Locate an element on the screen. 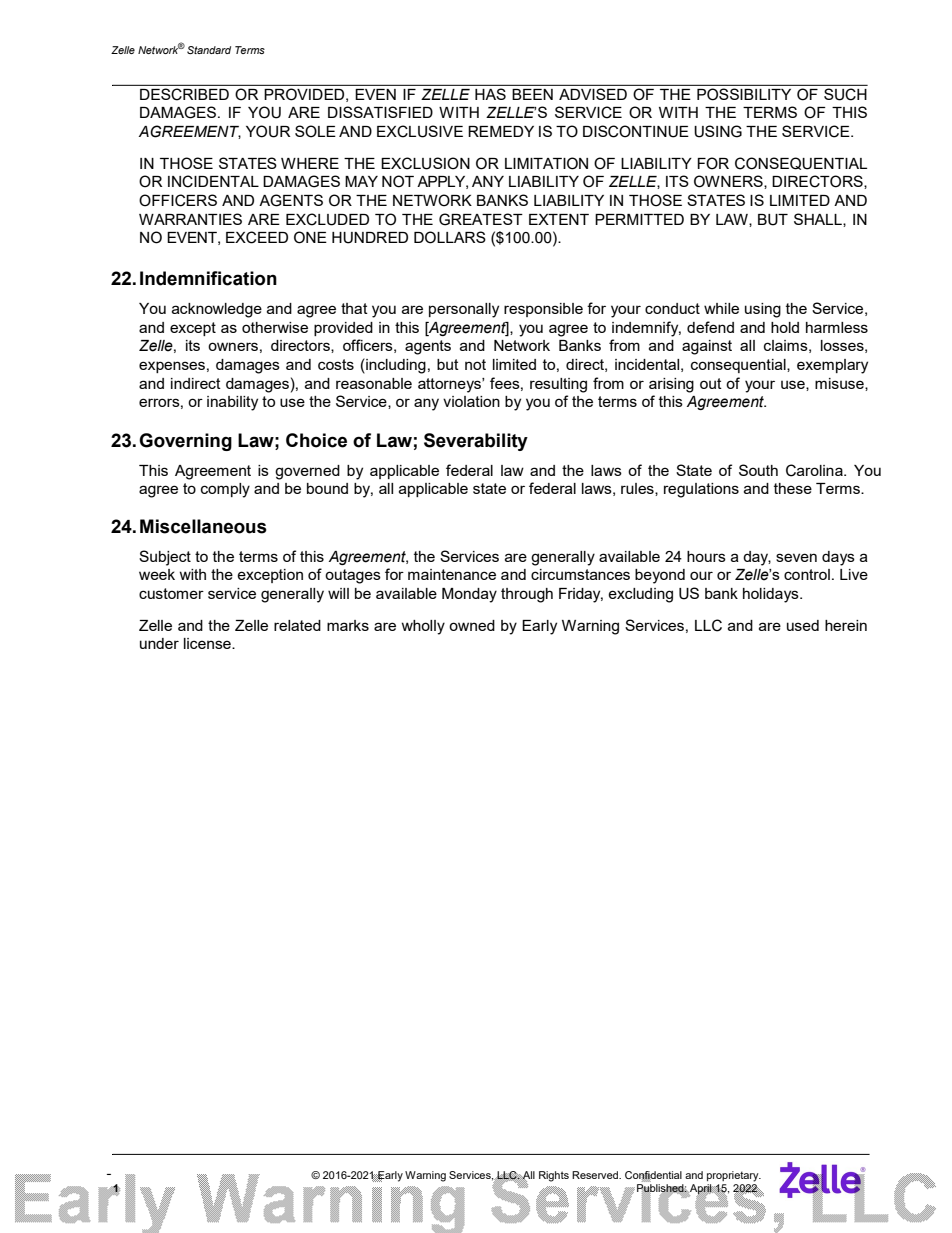 The width and height of the screenshot is (952, 1233). comply is located at coordinates (225, 490).
